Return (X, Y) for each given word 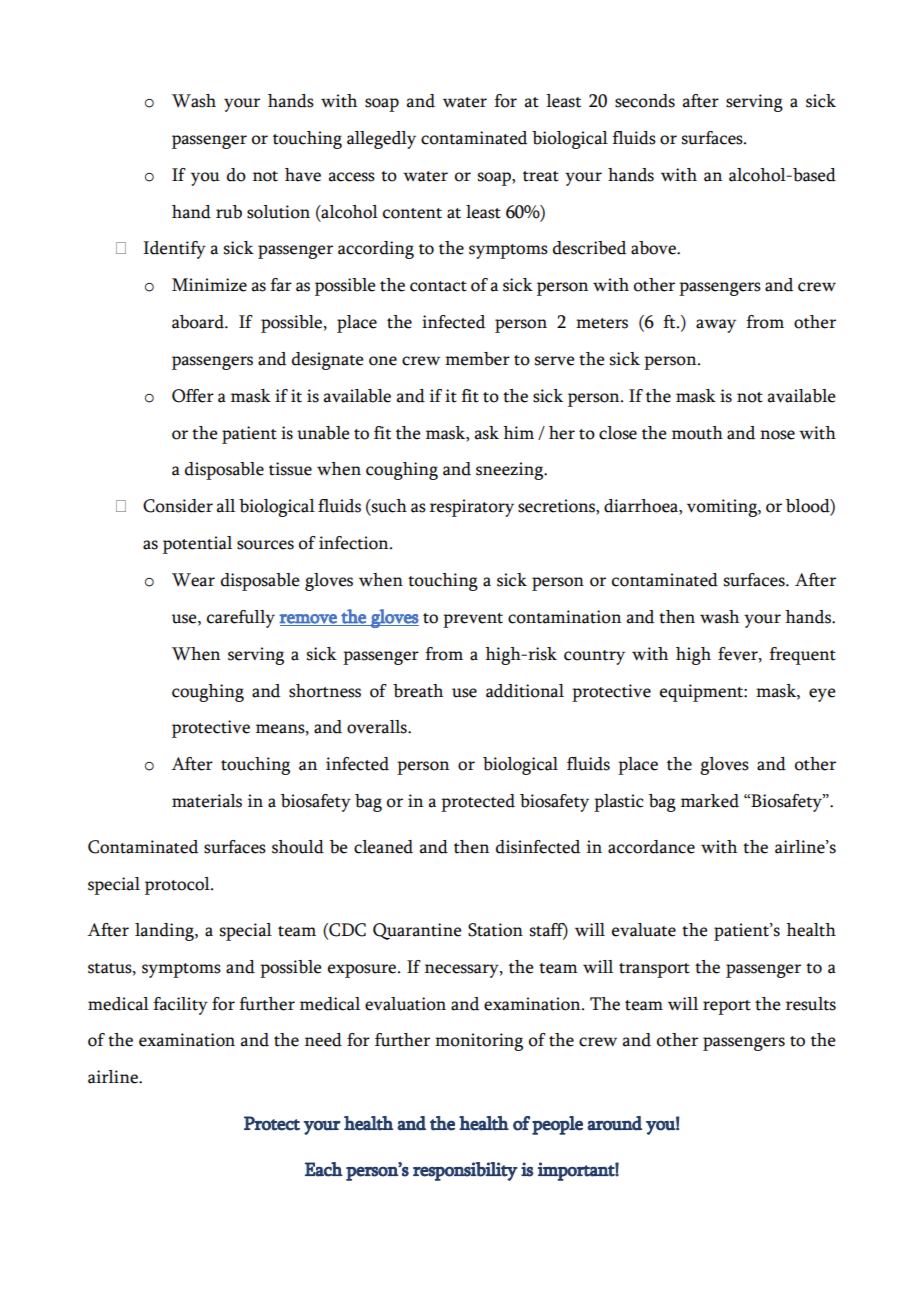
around (614, 1123)
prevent (473, 620)
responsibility (465, 1171)
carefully (241, 619)
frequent (802, 656)
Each (324, 1169)
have (303, 175)
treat (541, 176)
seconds (645, 101)
